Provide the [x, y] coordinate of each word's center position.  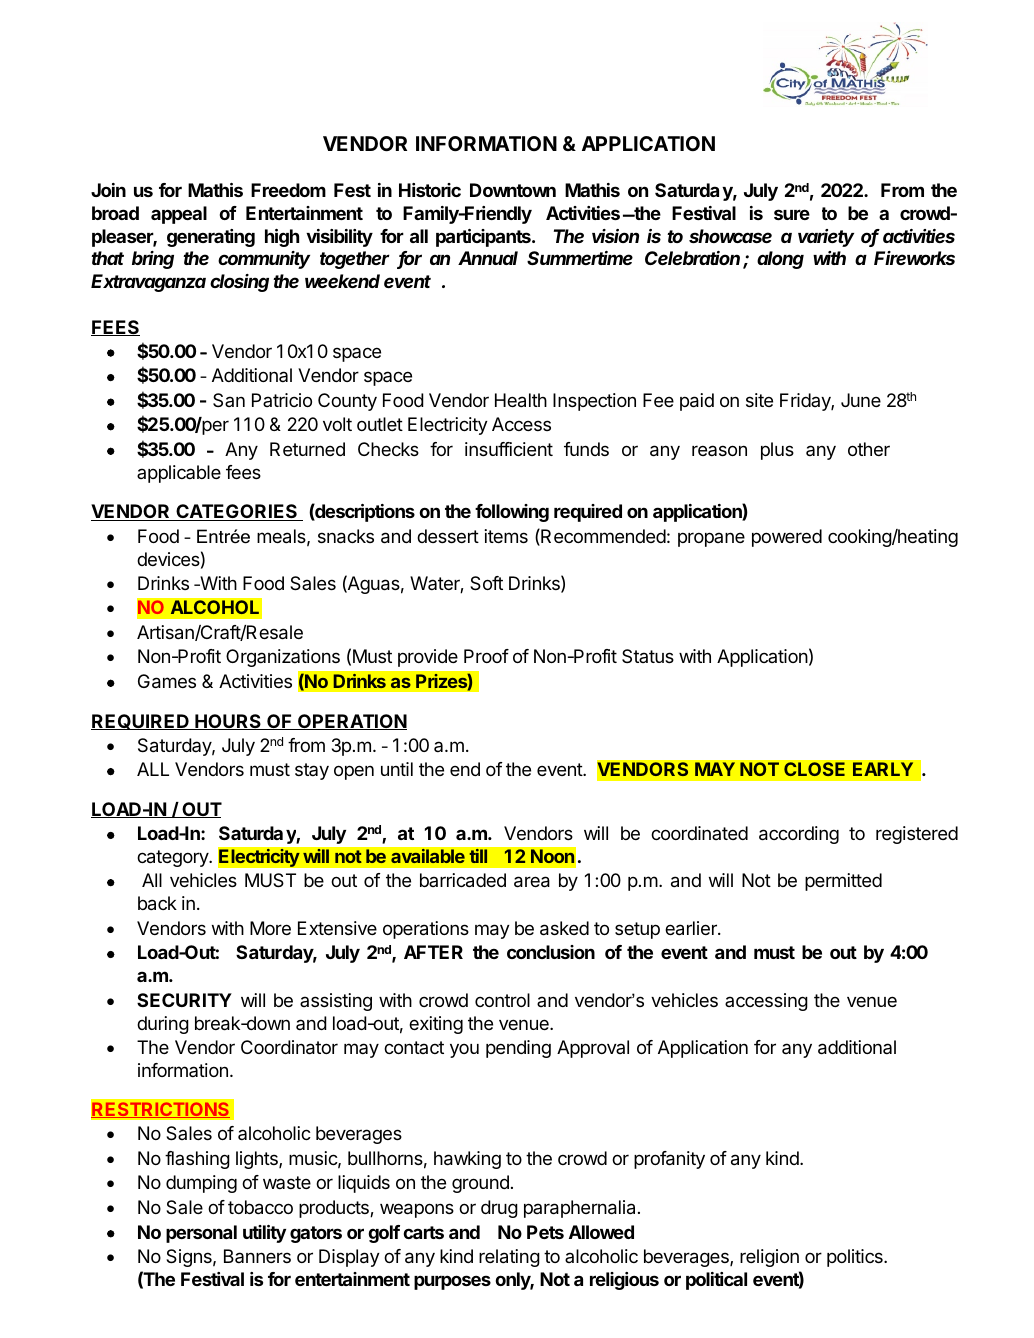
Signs [189, 1258]
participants [483, 238]
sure [792, 214]
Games [167, 681]
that [107, 258]
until [397, 769]
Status [648, 656]
